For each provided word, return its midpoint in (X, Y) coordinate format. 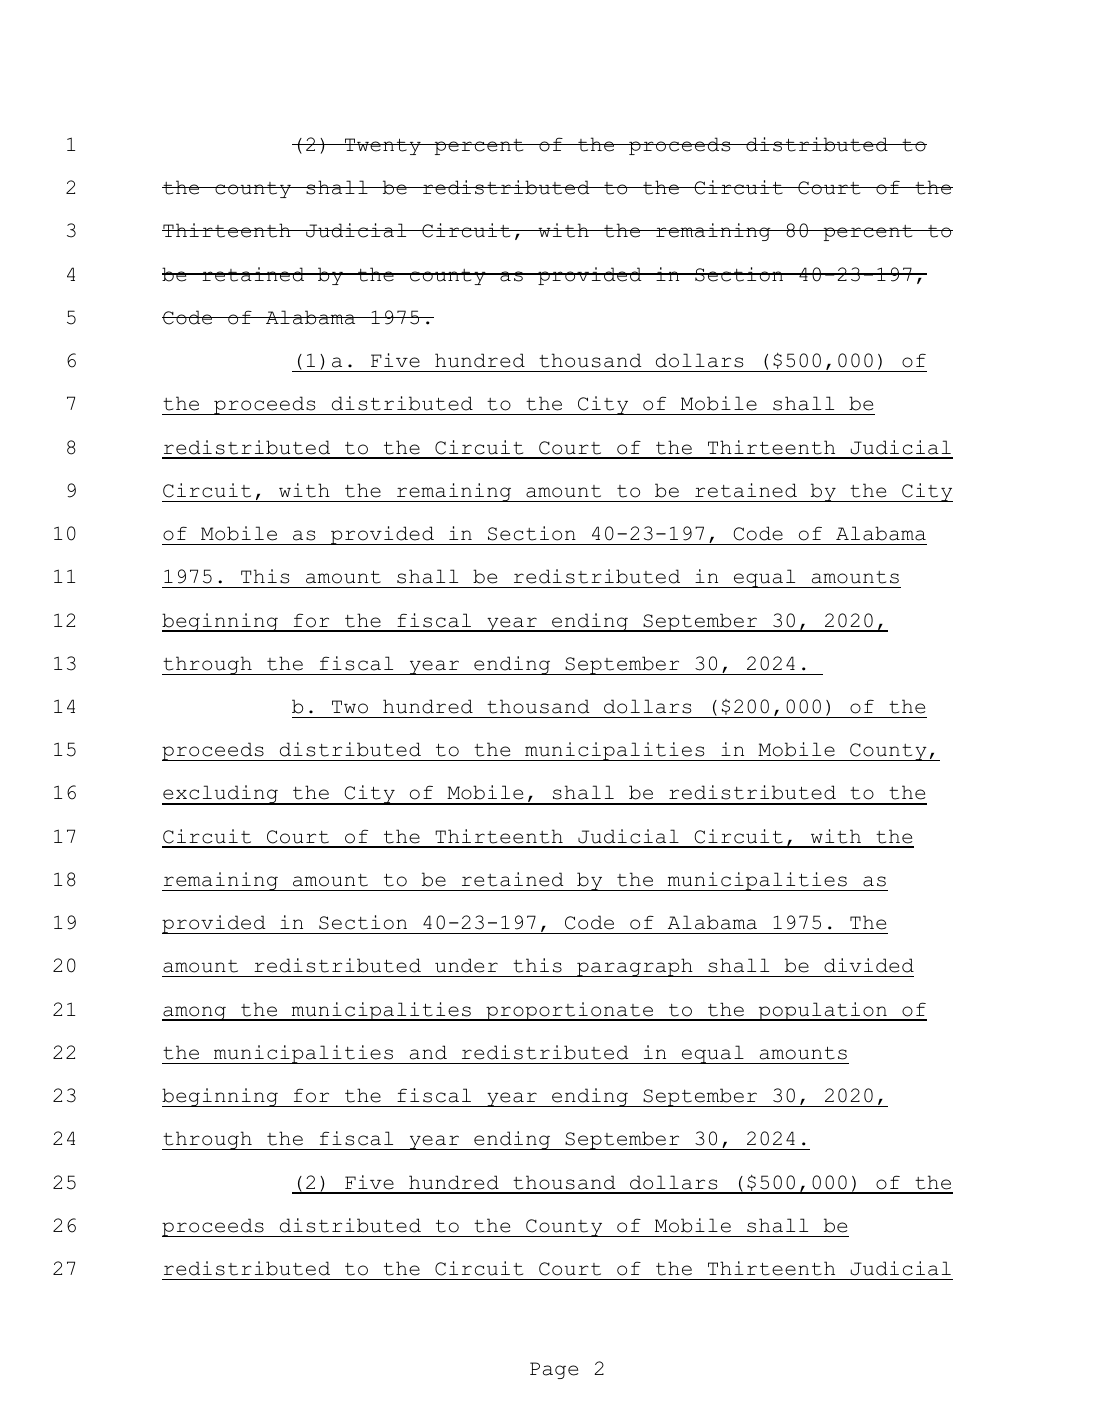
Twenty (383, 146)
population (822, 1011)
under (466, 965)
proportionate (570, 1011)
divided (869, 965)
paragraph (635, 967)
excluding (221, 795)
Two (350, 707)
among (195, 1013)
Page (554, 1370)
